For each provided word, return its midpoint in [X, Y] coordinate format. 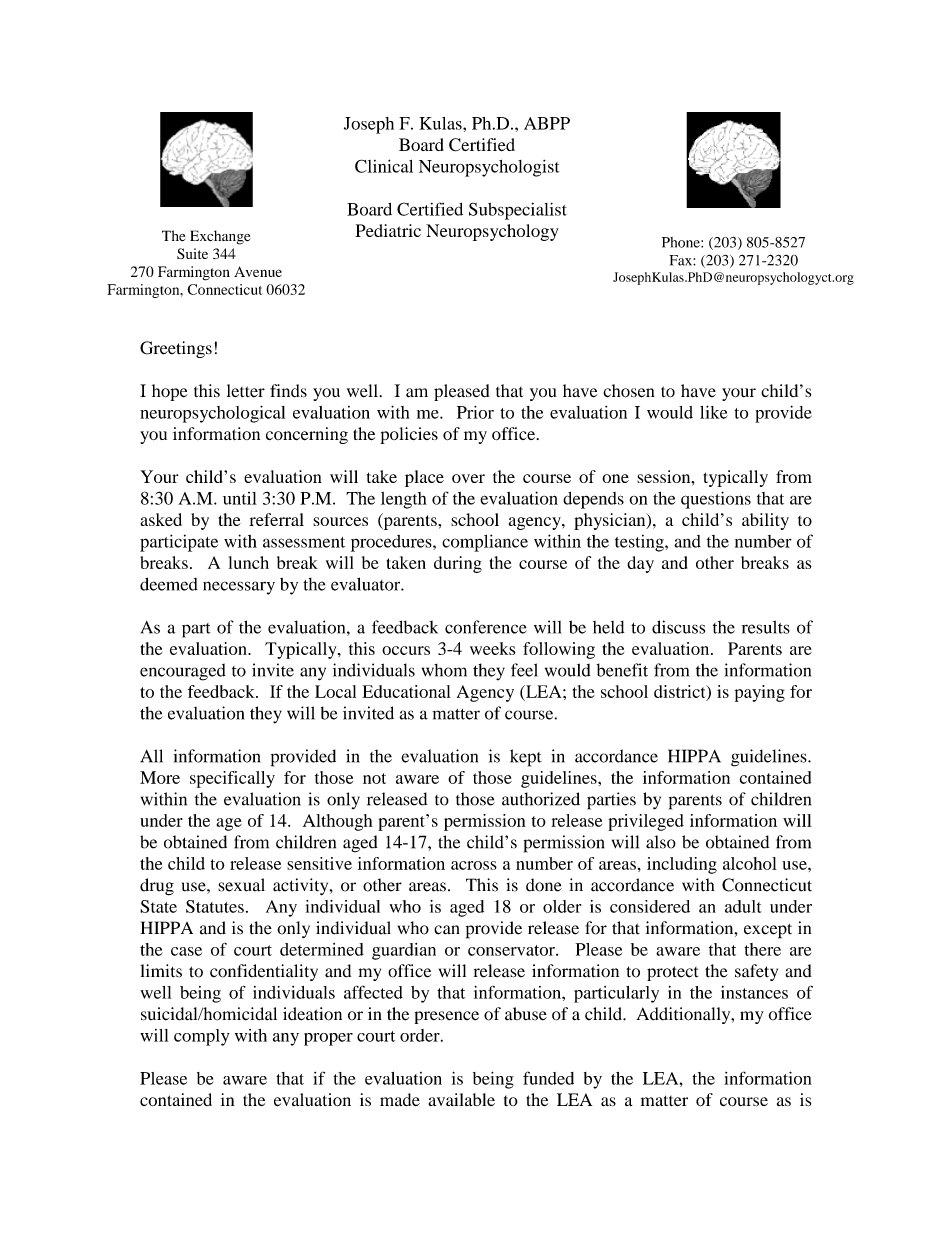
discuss [678, 627]
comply [202, 1037]
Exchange [220, 237]
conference [486, 627]
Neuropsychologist [489, 168]
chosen [629, 391]
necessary [239, 588]
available [461, 1099]
